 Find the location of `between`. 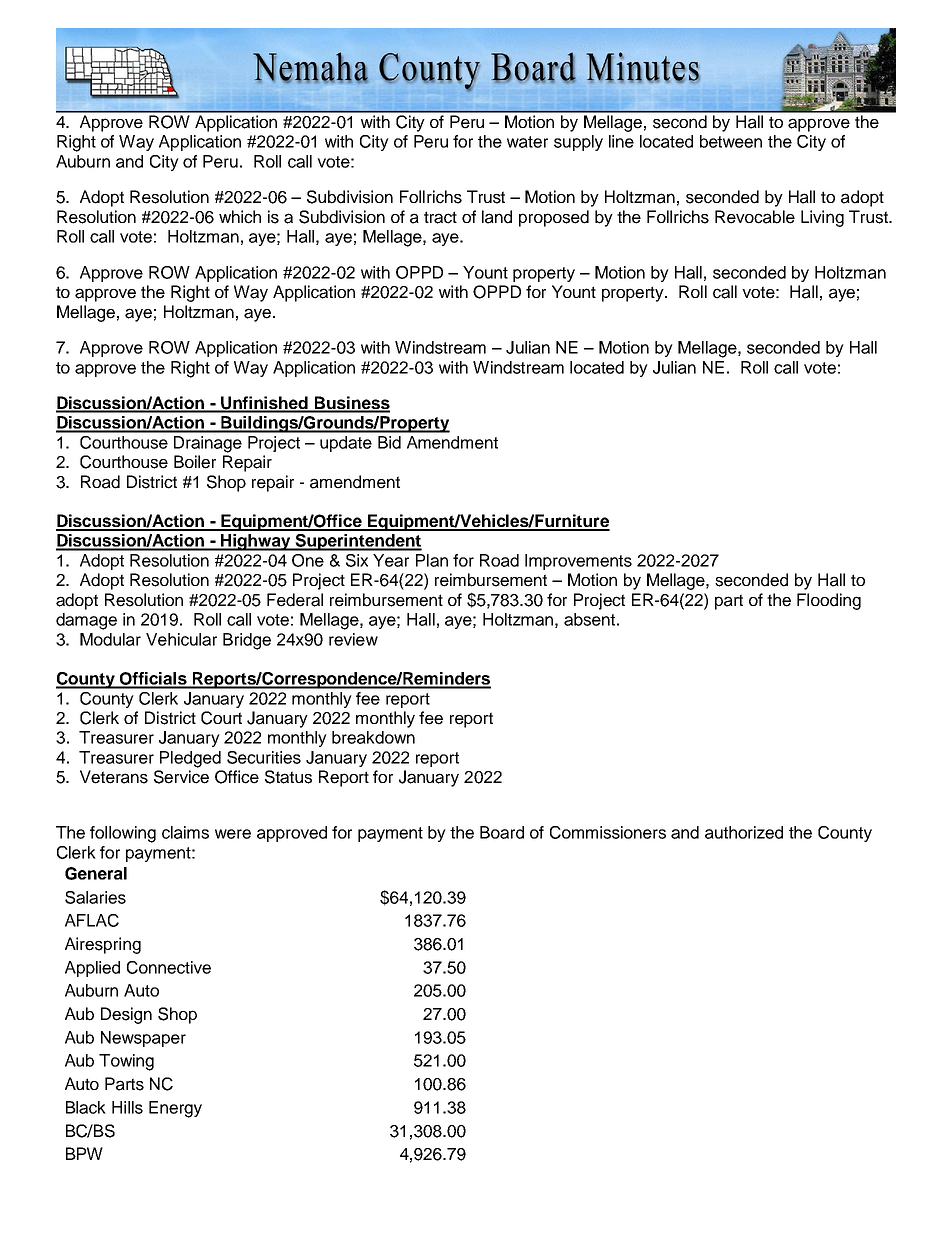

between is located at coordinates (731, 141).
